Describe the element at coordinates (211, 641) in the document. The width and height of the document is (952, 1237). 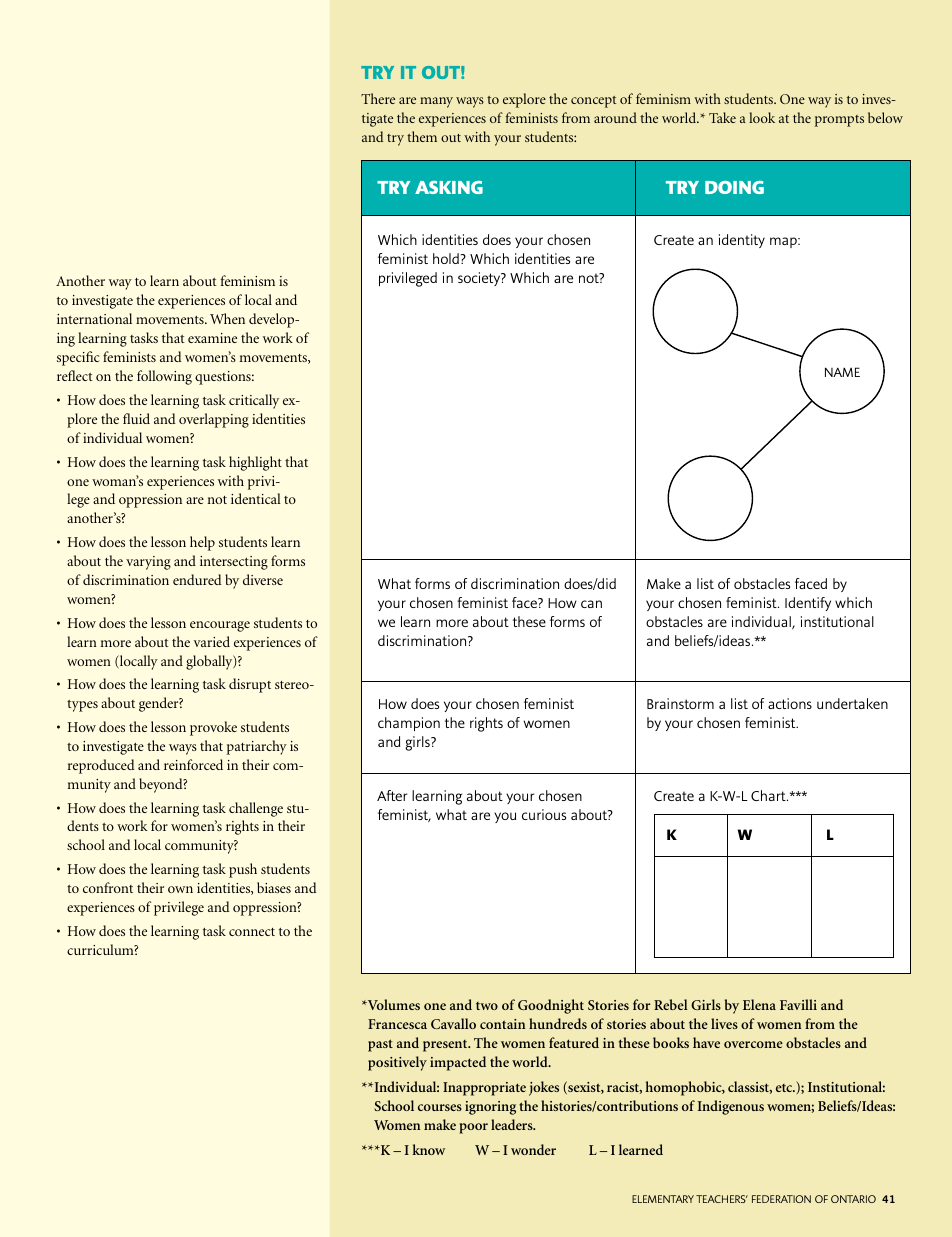
I see `varied` at that location.
